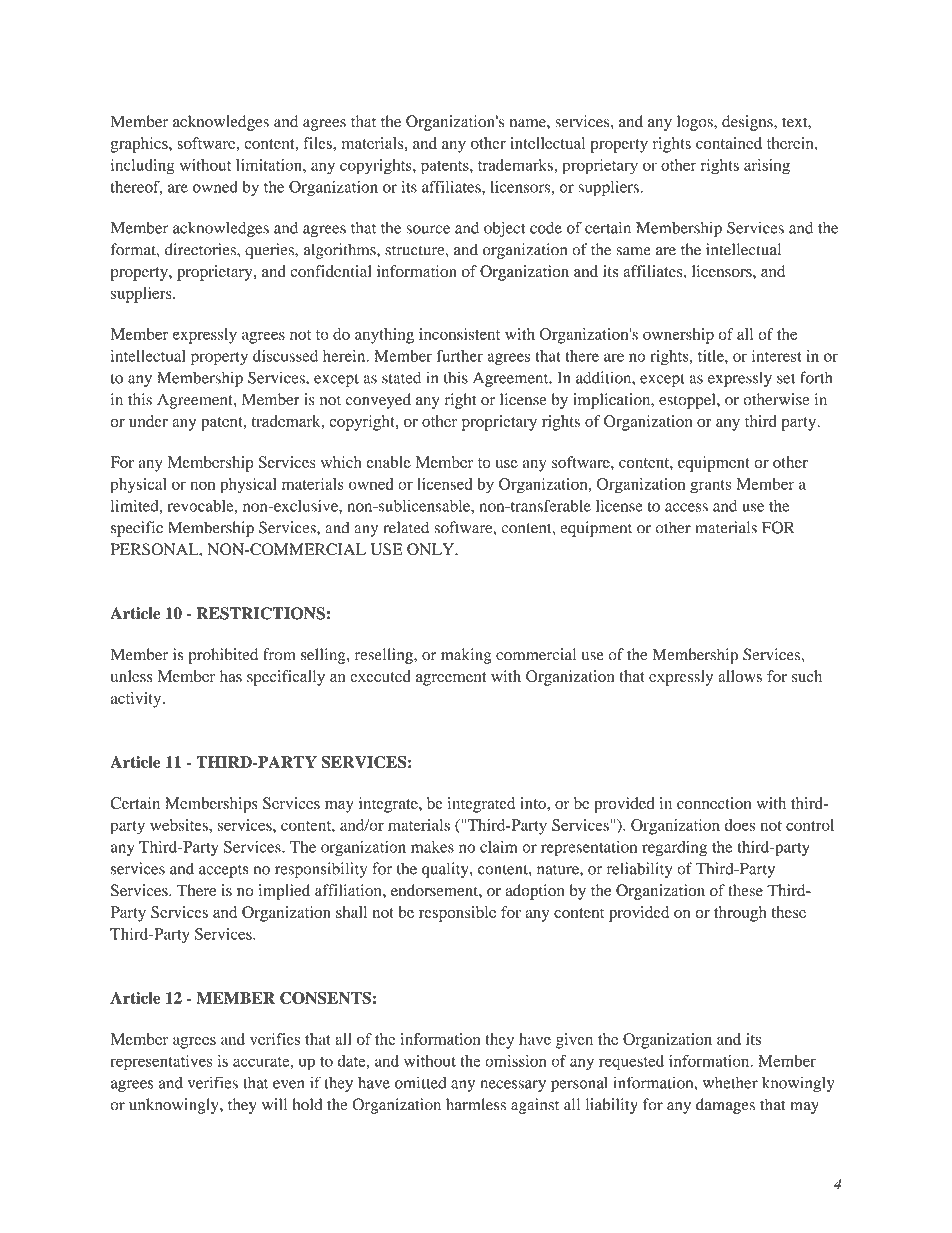  What do you see at coordinates (161, 1063) in the page?
I see `representatives` at bounding box center [161, 1063].
